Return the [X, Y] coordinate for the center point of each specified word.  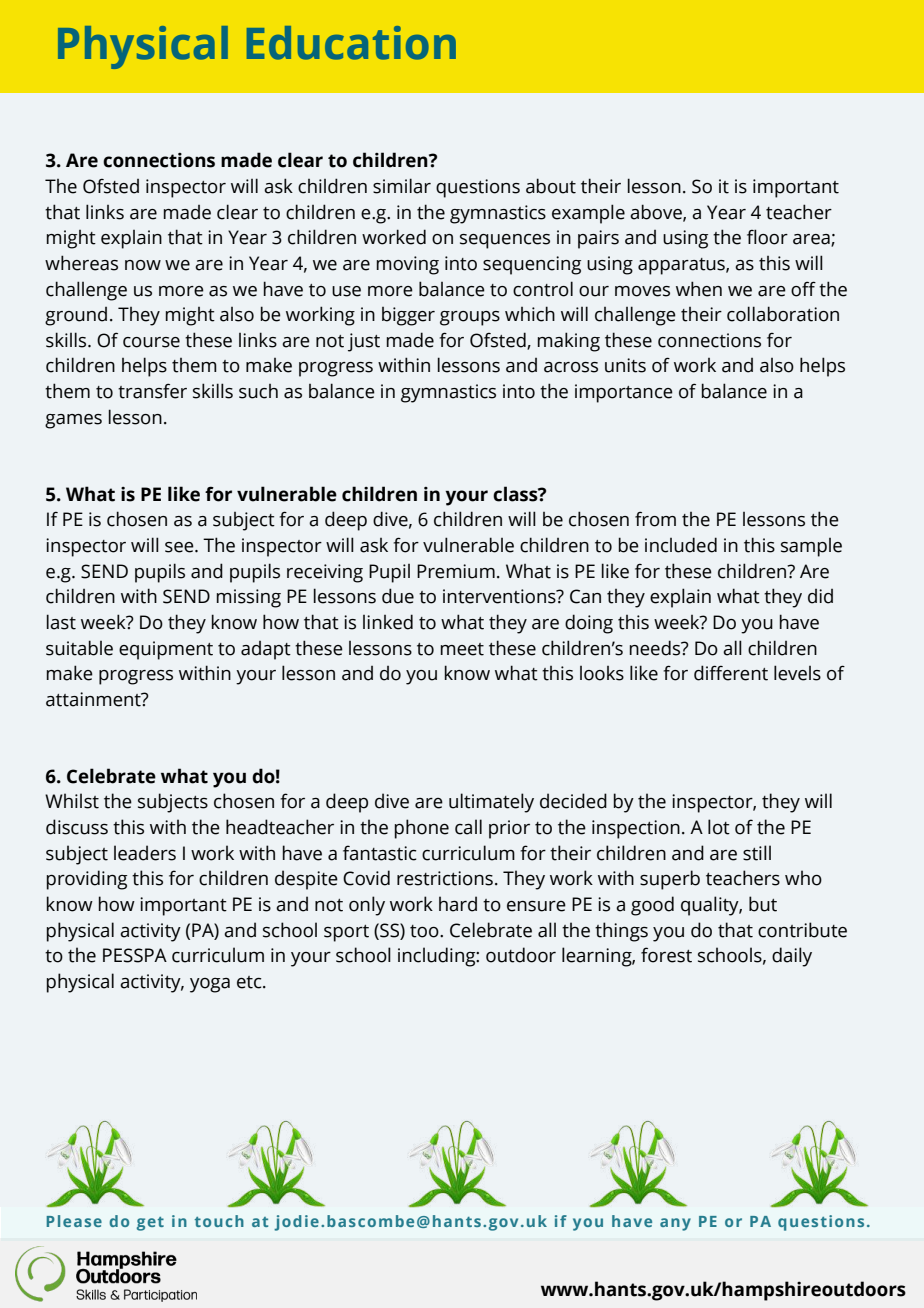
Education [351, 43]
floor [767, 237]
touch [219, 1221]
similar [402, 186]
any [675, 1224]
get [150, 1224]
